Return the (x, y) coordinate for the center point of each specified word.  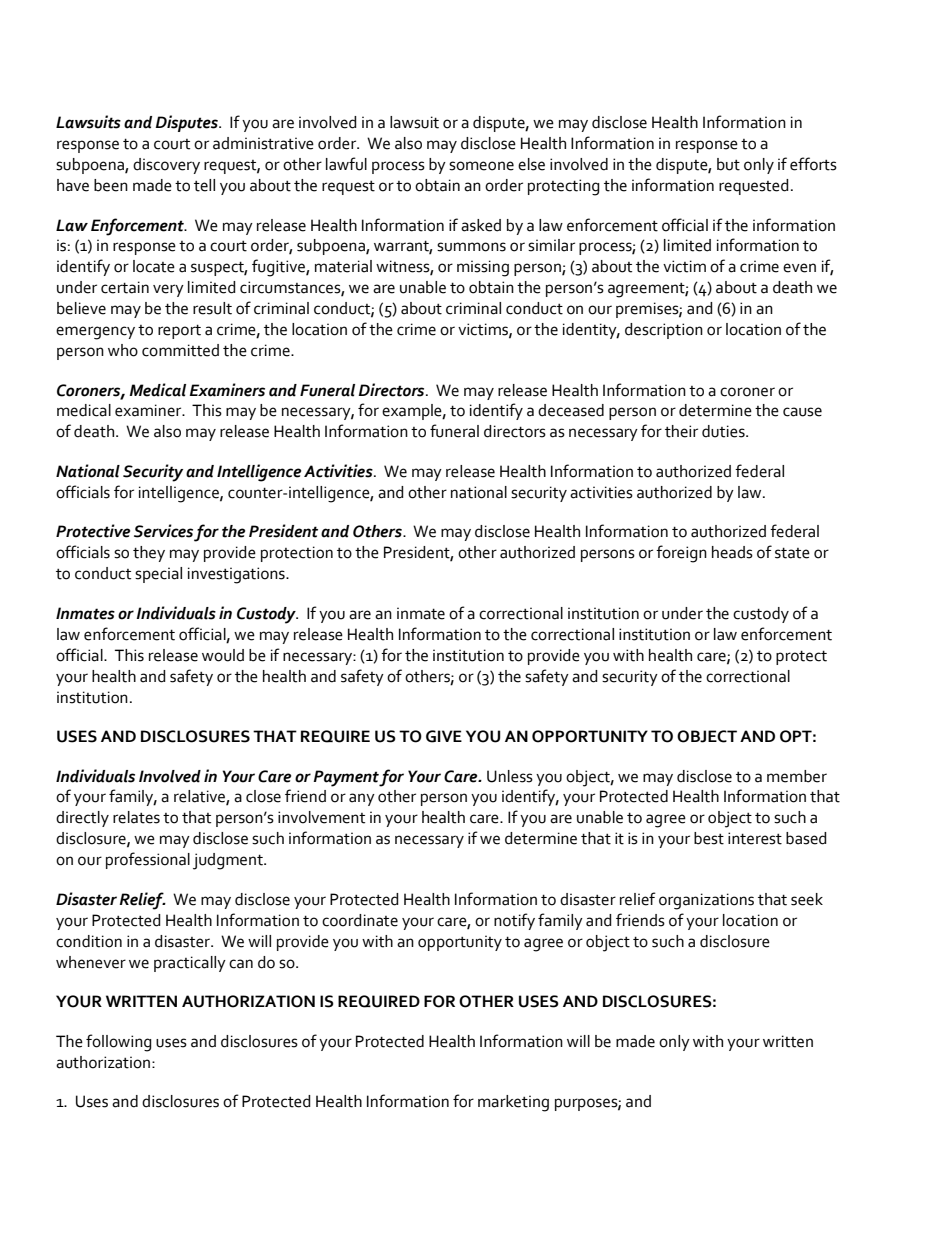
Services (163, 531)
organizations (706, 901)
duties (724, 431)
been (111, 185)
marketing (513, 1103)
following (119, 1043)
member (797, 776)
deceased (571, 410)
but (728, 164)
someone (481, 166)
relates (136, 817)
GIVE (444, 736)
